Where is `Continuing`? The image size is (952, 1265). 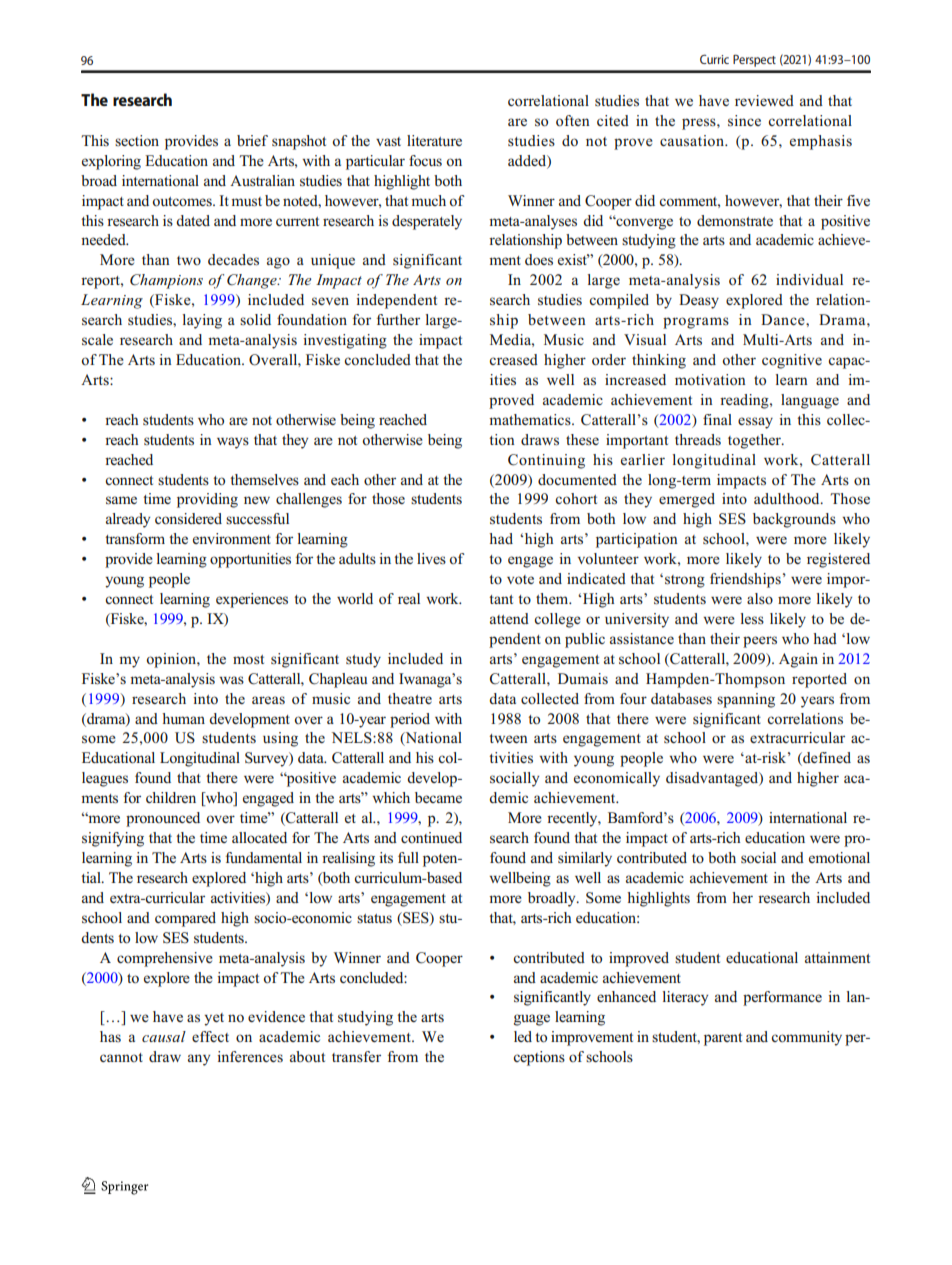 Continuing is located at coordinates (546, 461).
